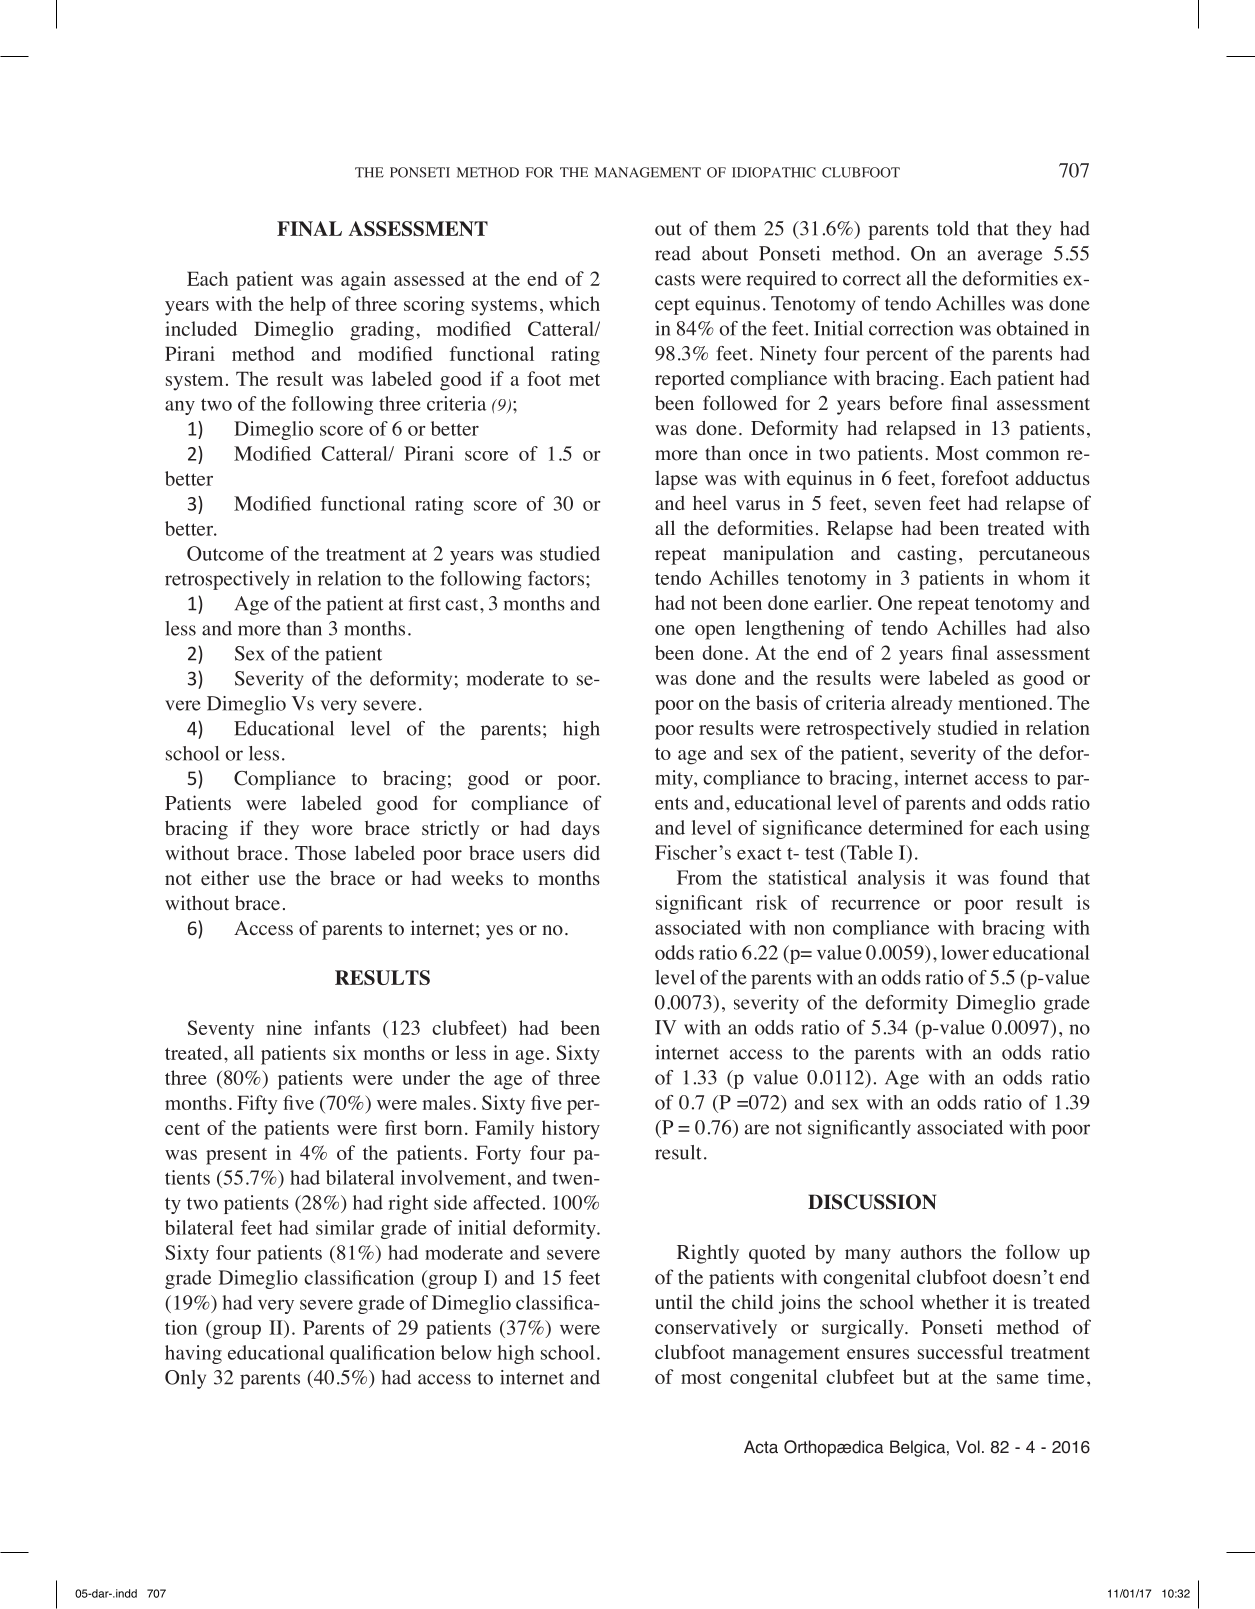 Image resolution: width=1255 pixels, height=1609 pixels. Describe the element at coordinates (342, 1027) in the screenshot. I see `infants` at that location.
